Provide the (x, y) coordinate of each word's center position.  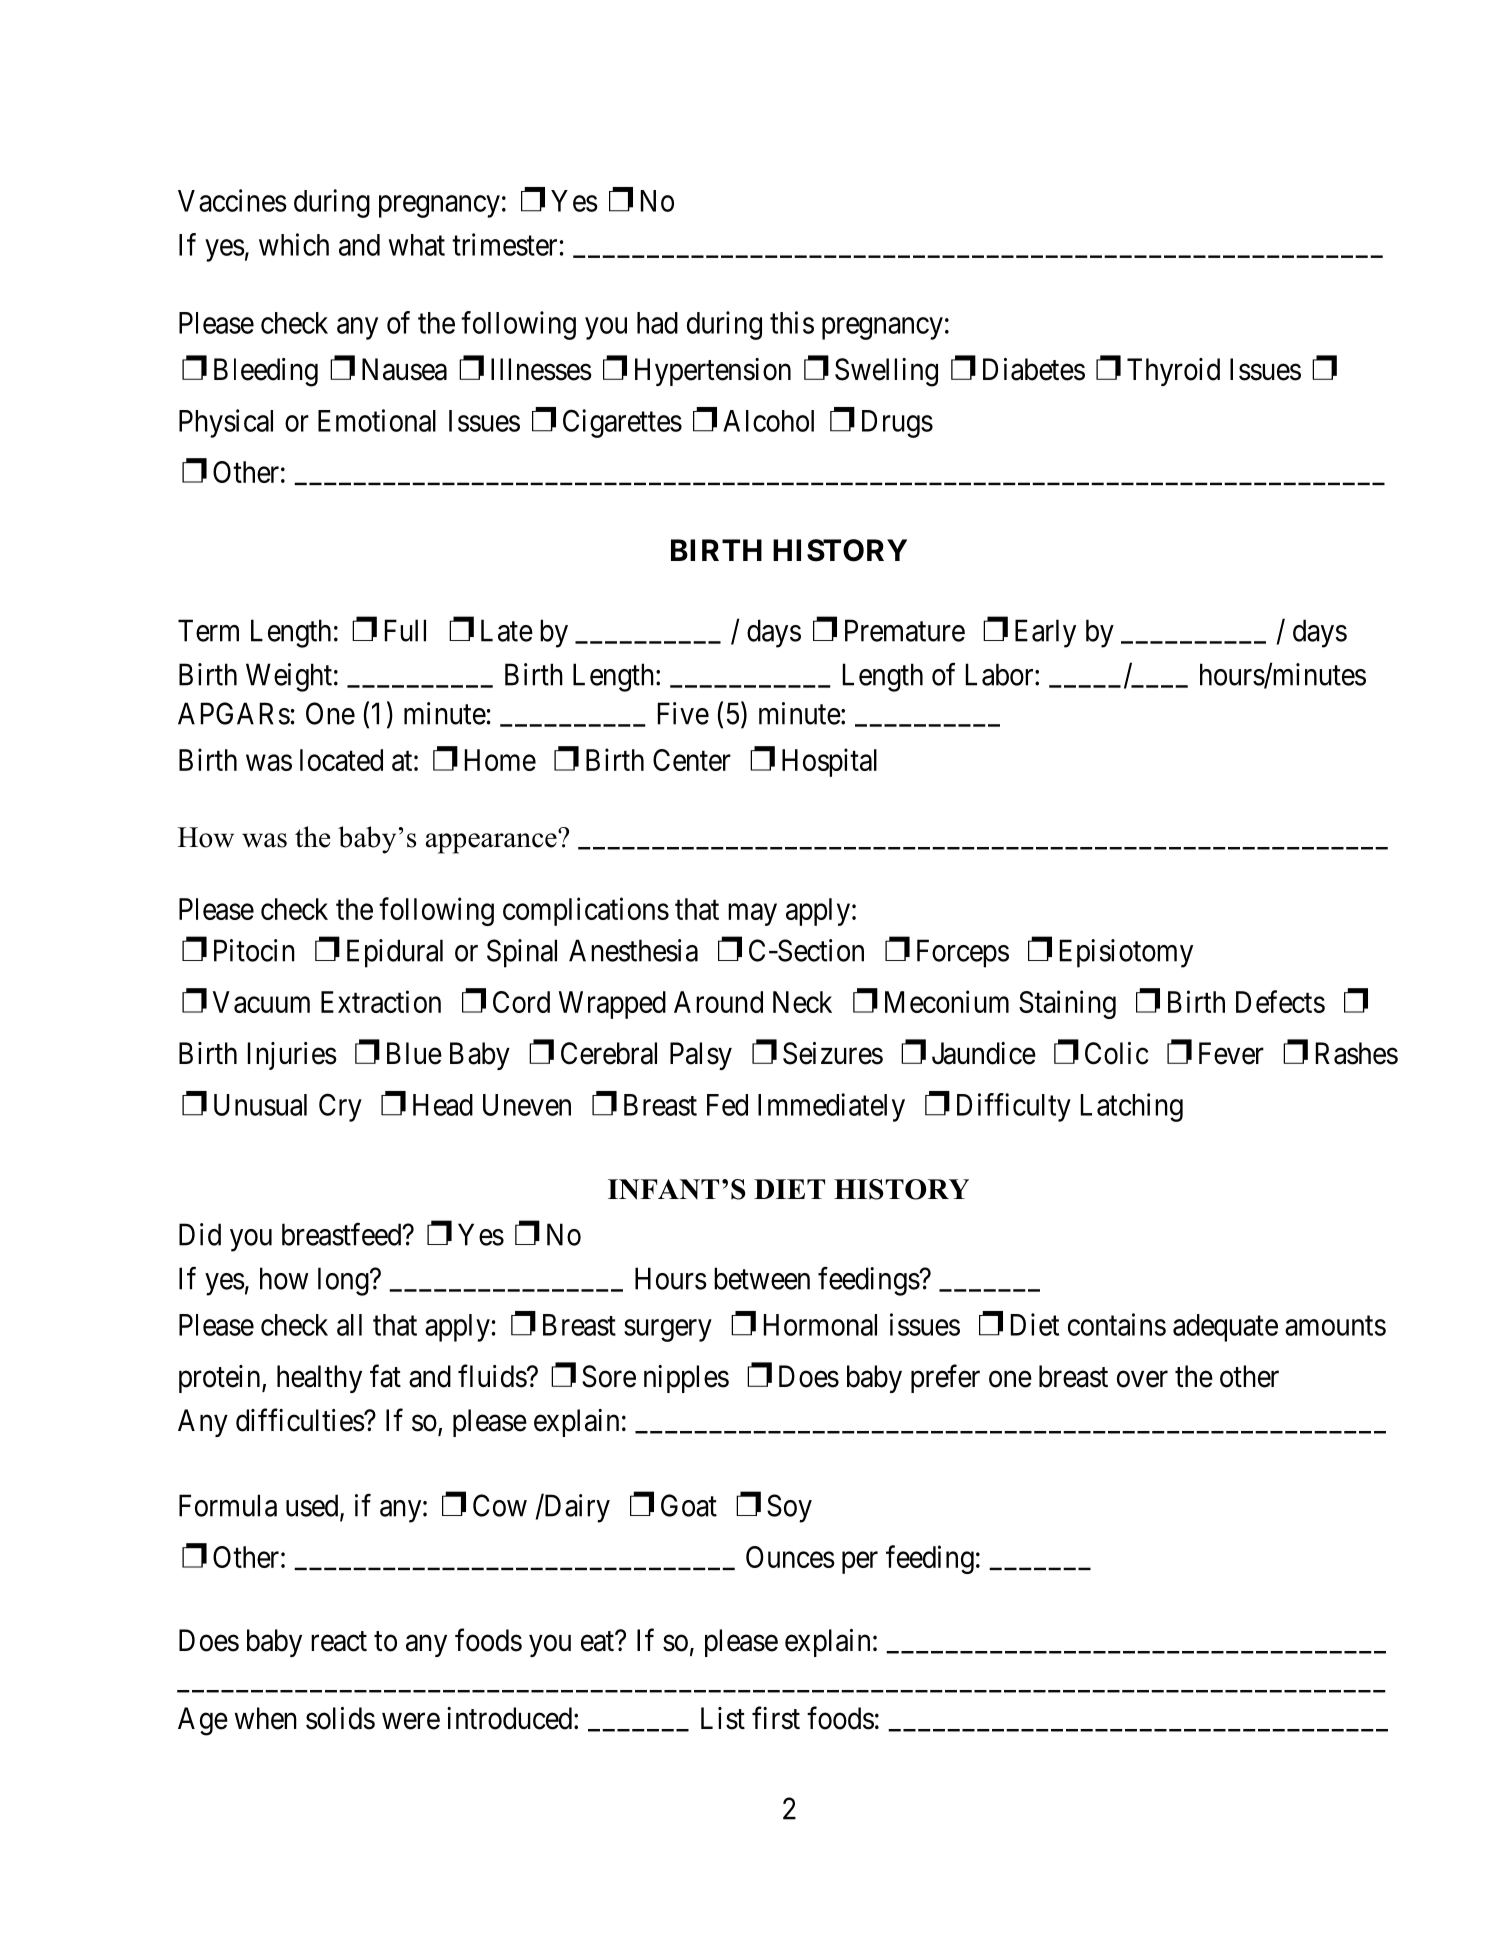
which (294, 244)
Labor (1001, 674)
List (723, 1718)
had (657, 323)
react (339, 1641)
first (776, 1718)
